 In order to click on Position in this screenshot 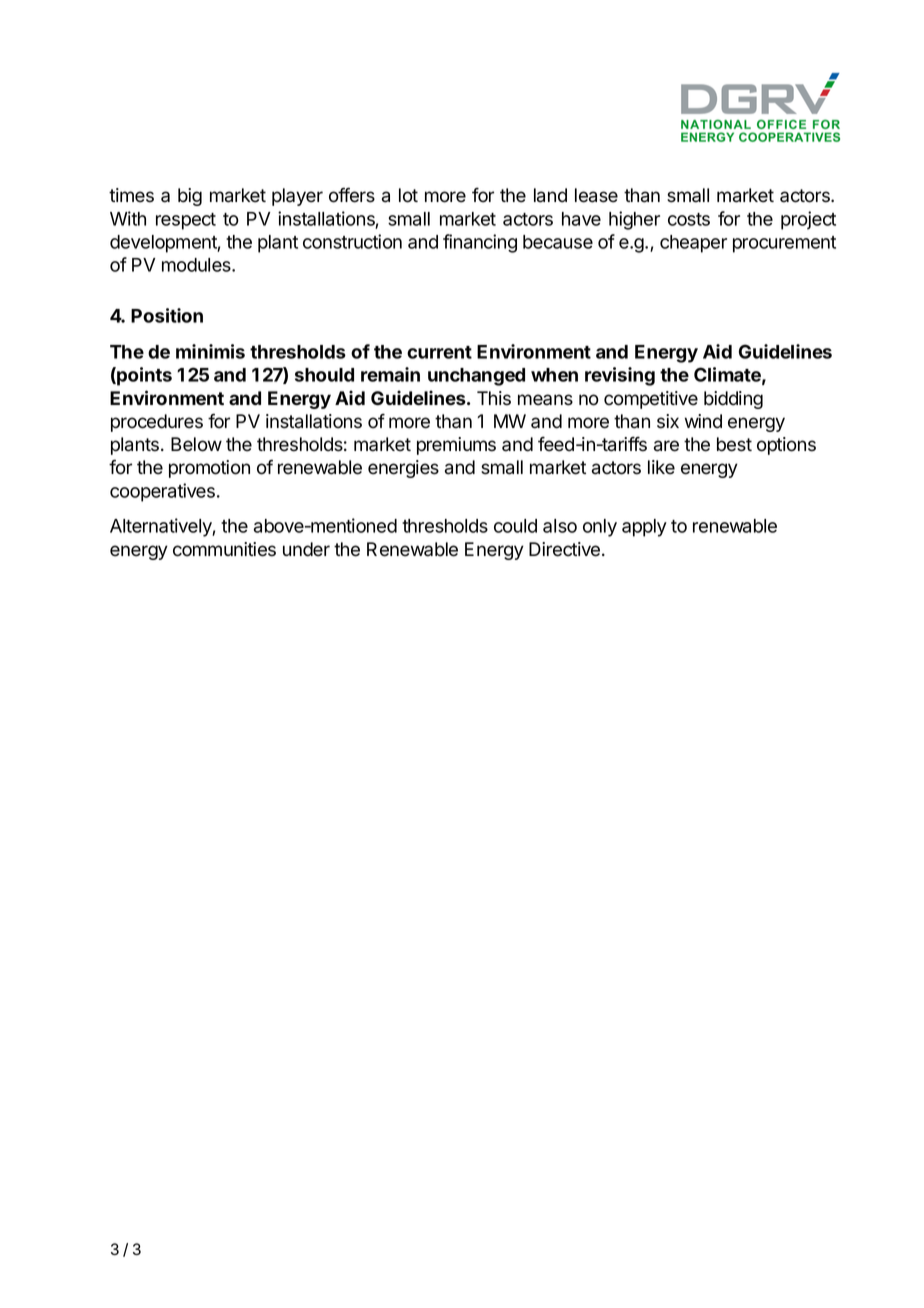, I will do `click(167, 315)`.
